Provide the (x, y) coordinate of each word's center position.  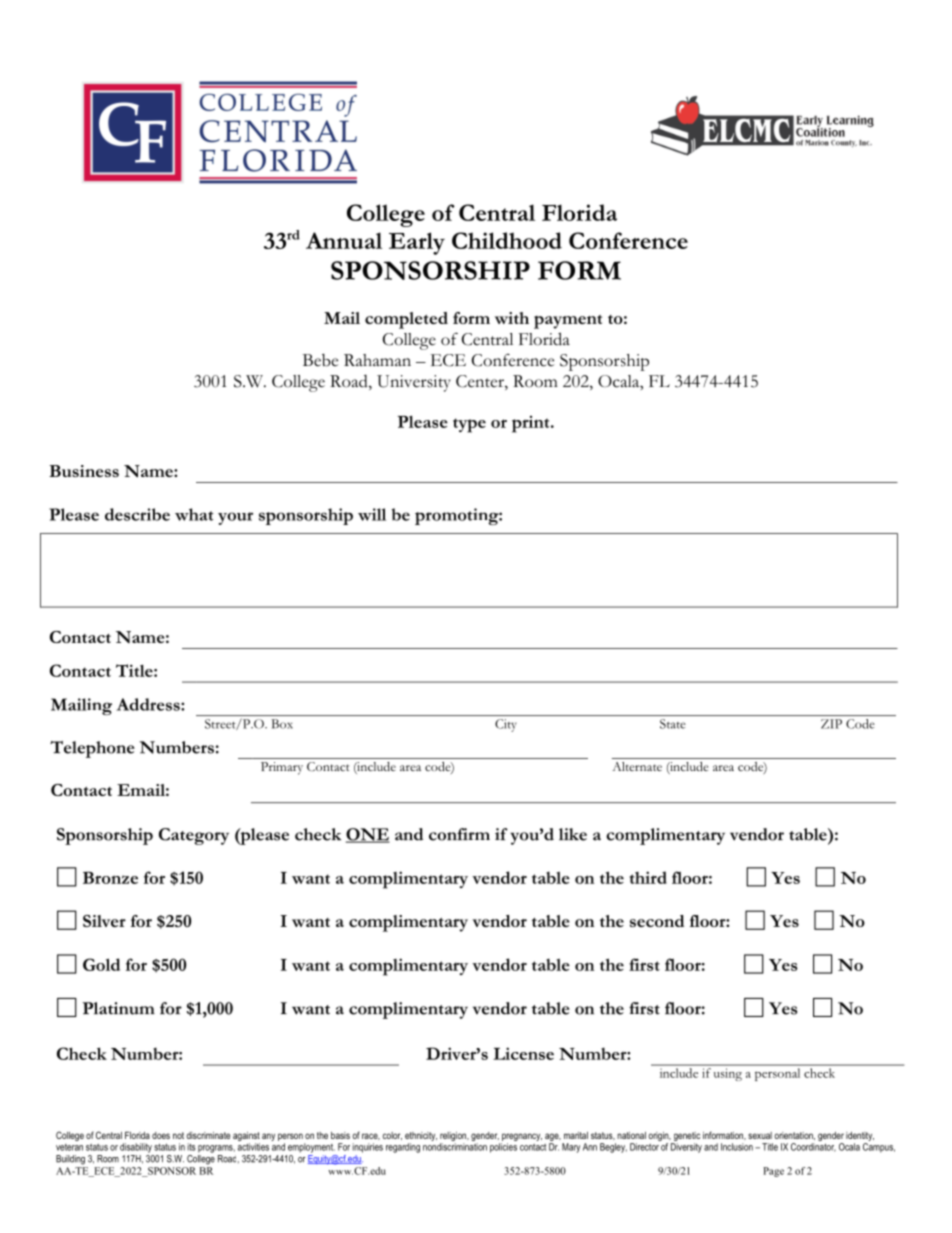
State (673, 724)
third (648, 877)
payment (568, 322)
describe (137, 514)
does (161, 1135)
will (372, 514)
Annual (344, 240)
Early (417, 243)
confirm (459, 834)
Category (194, 836)
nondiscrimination (455, 1147)
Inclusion (737, 1147)
